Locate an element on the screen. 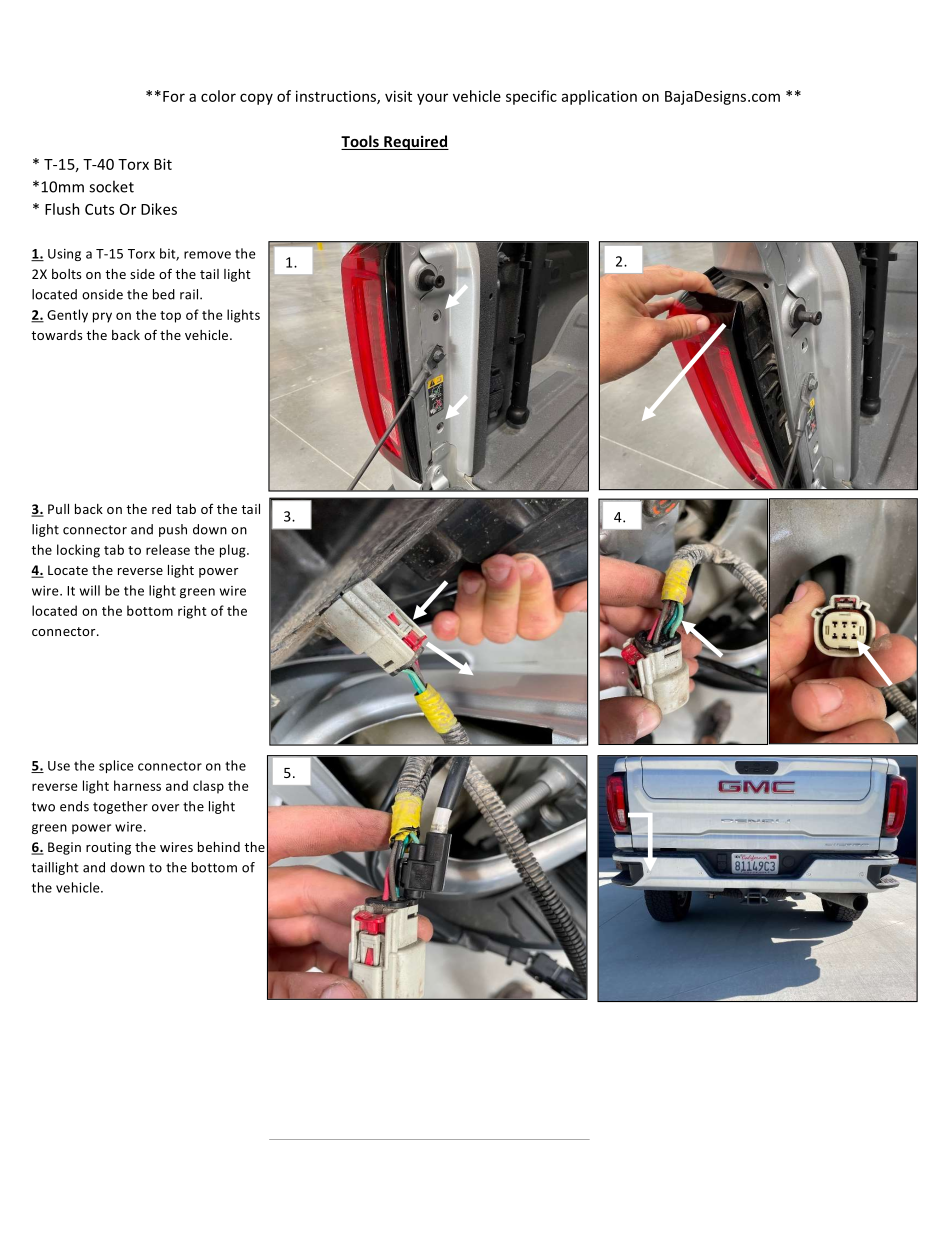  Tools is located at coordinates (361, 142).
